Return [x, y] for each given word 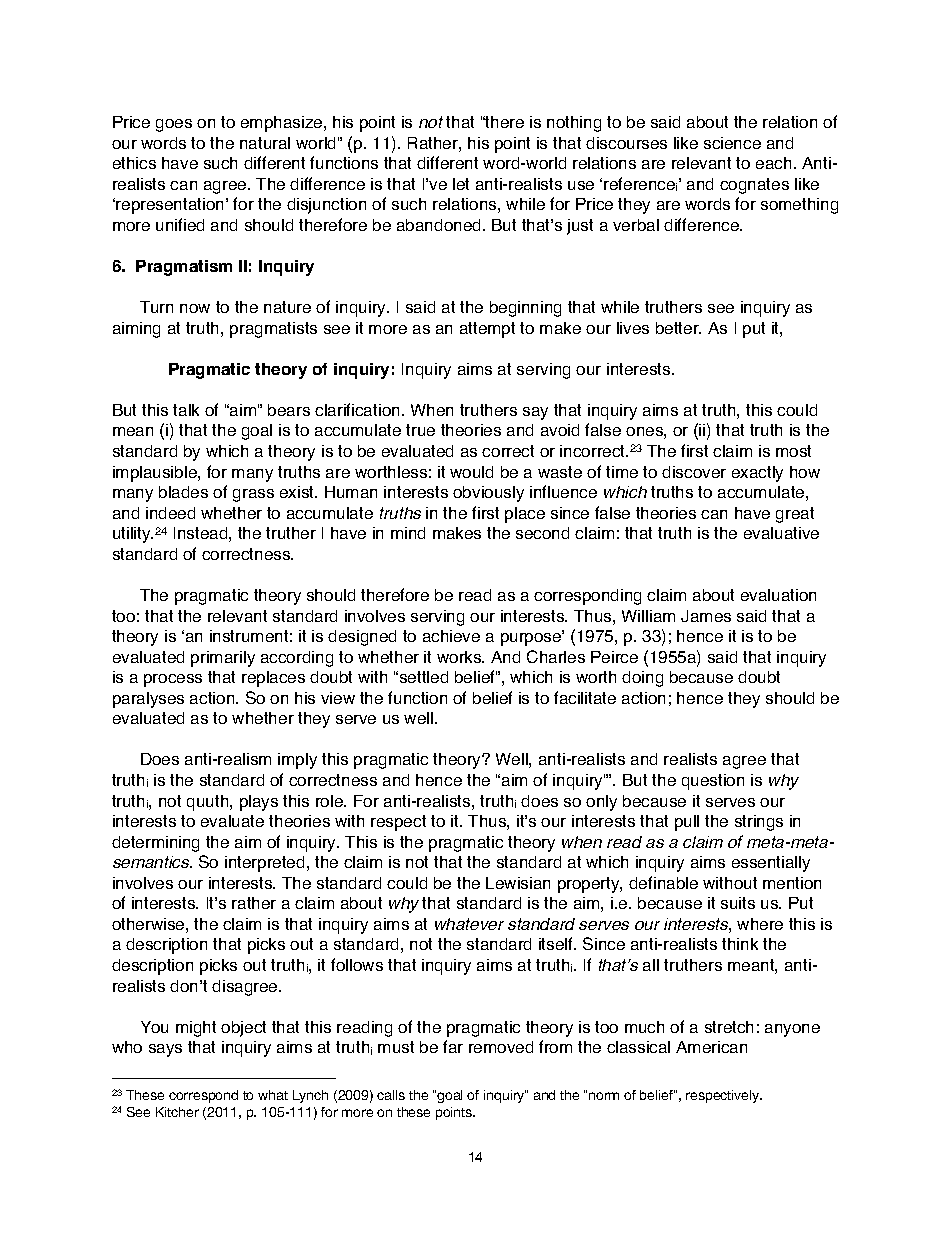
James [706, 616]
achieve [451, 636]
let [461, 184]
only [601, 803]
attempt [487, 330]
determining [155, 844]
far [453, 1046]
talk [186, 410]
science [732, 143]
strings [759, 823]
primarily [223, 659]
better [678, 328]
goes [174, 125]
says [165, 1050]
